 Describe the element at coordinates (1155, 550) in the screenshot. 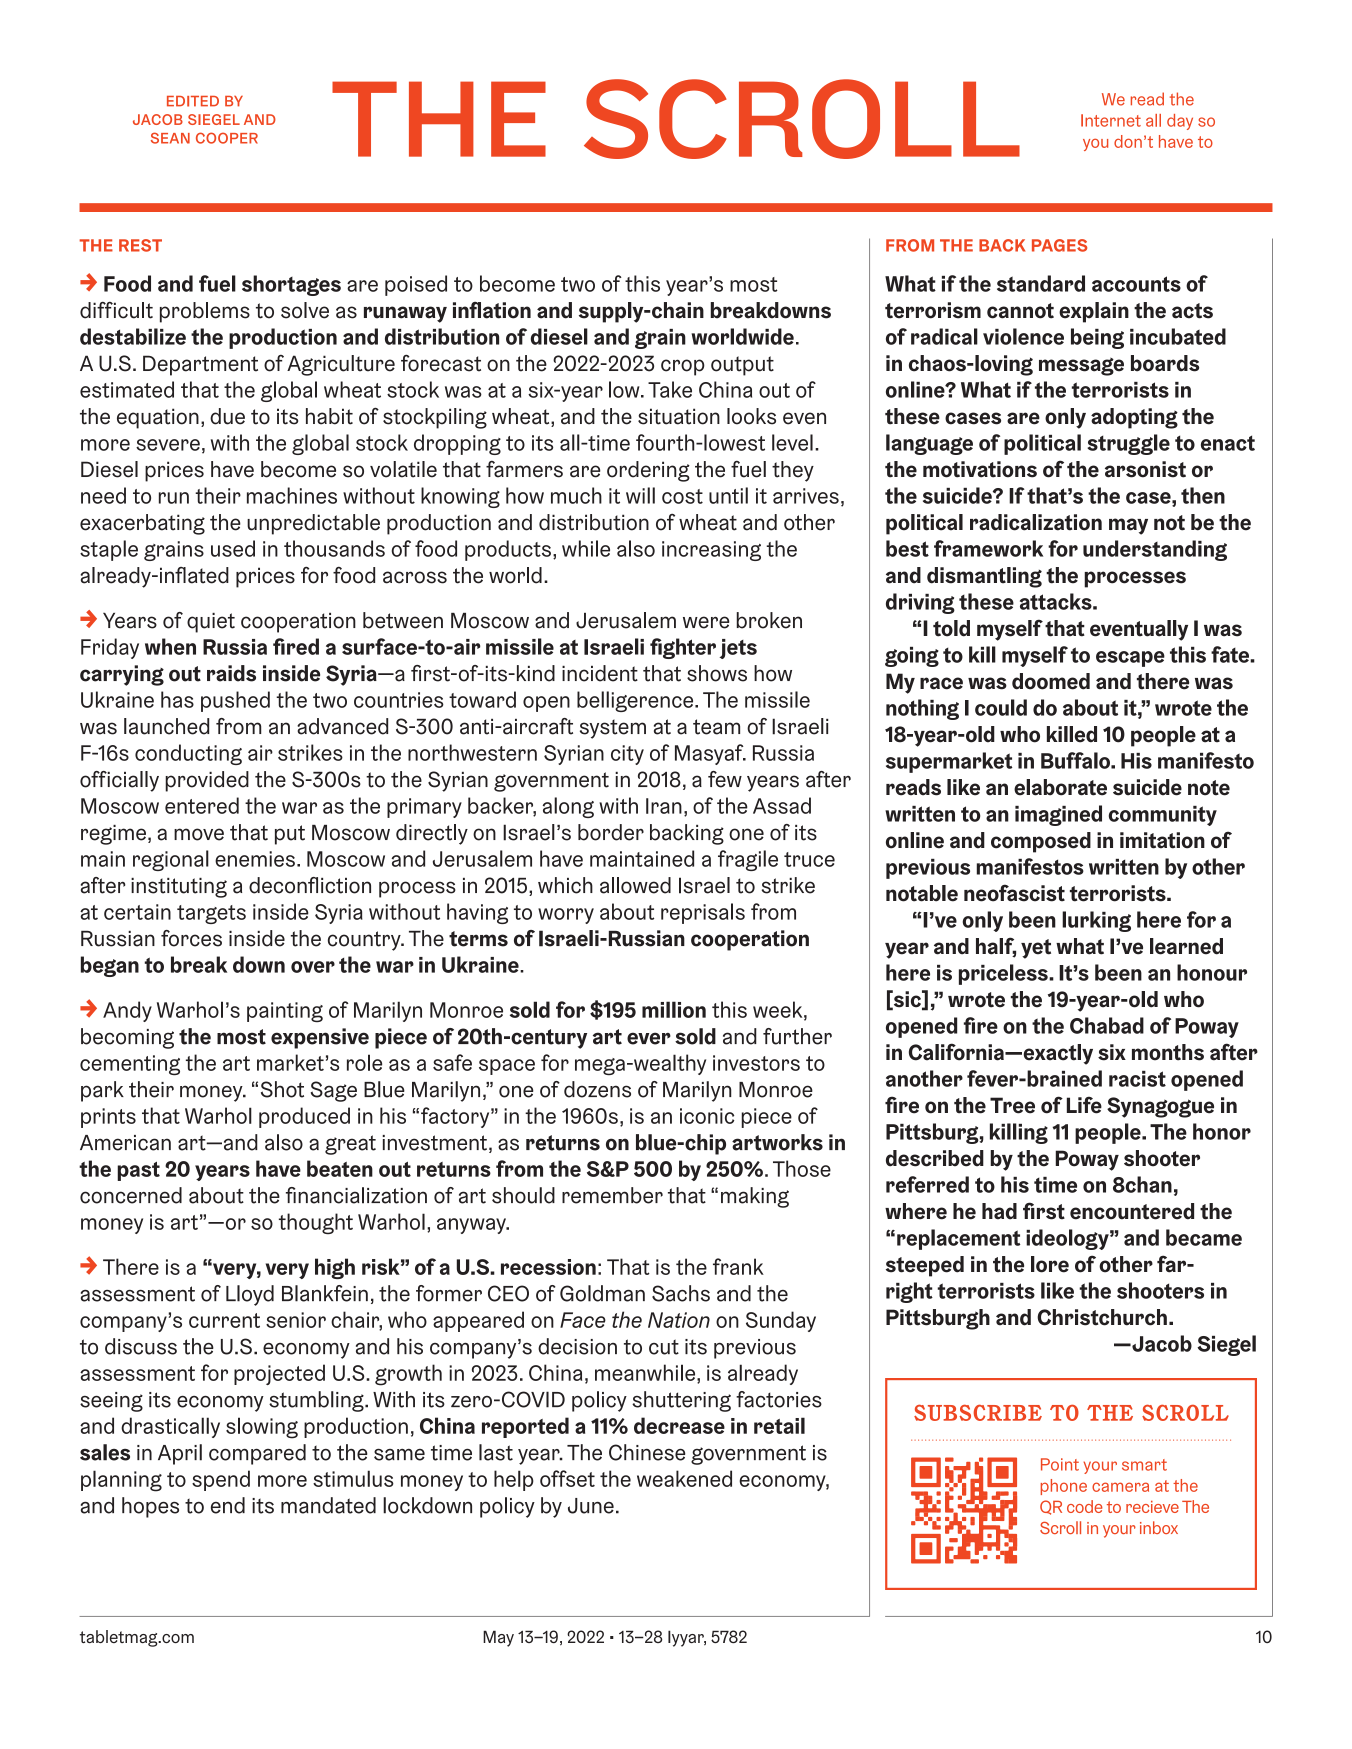

I see `understanding` at that location.
